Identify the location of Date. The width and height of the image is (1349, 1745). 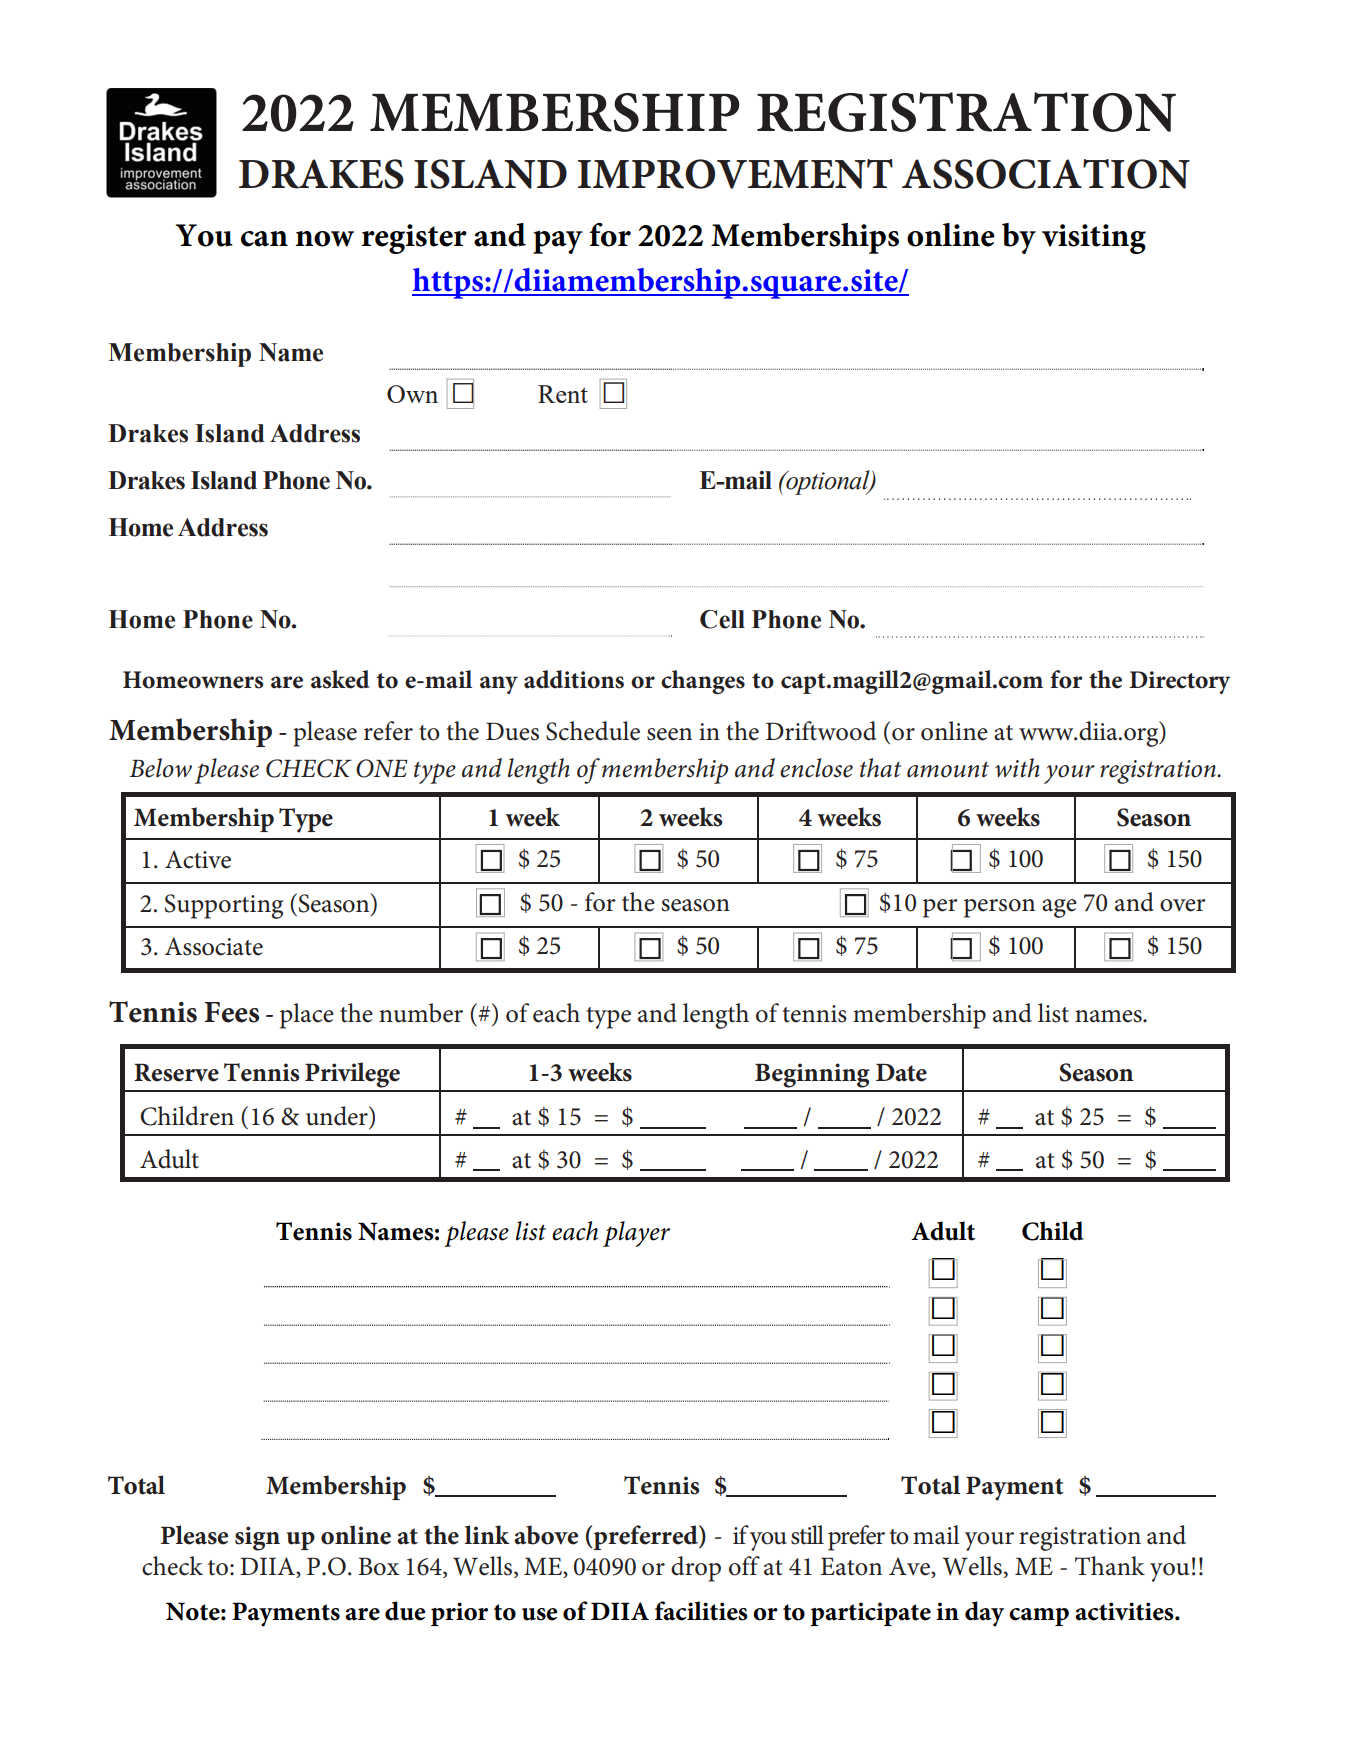
(901, 1072).
